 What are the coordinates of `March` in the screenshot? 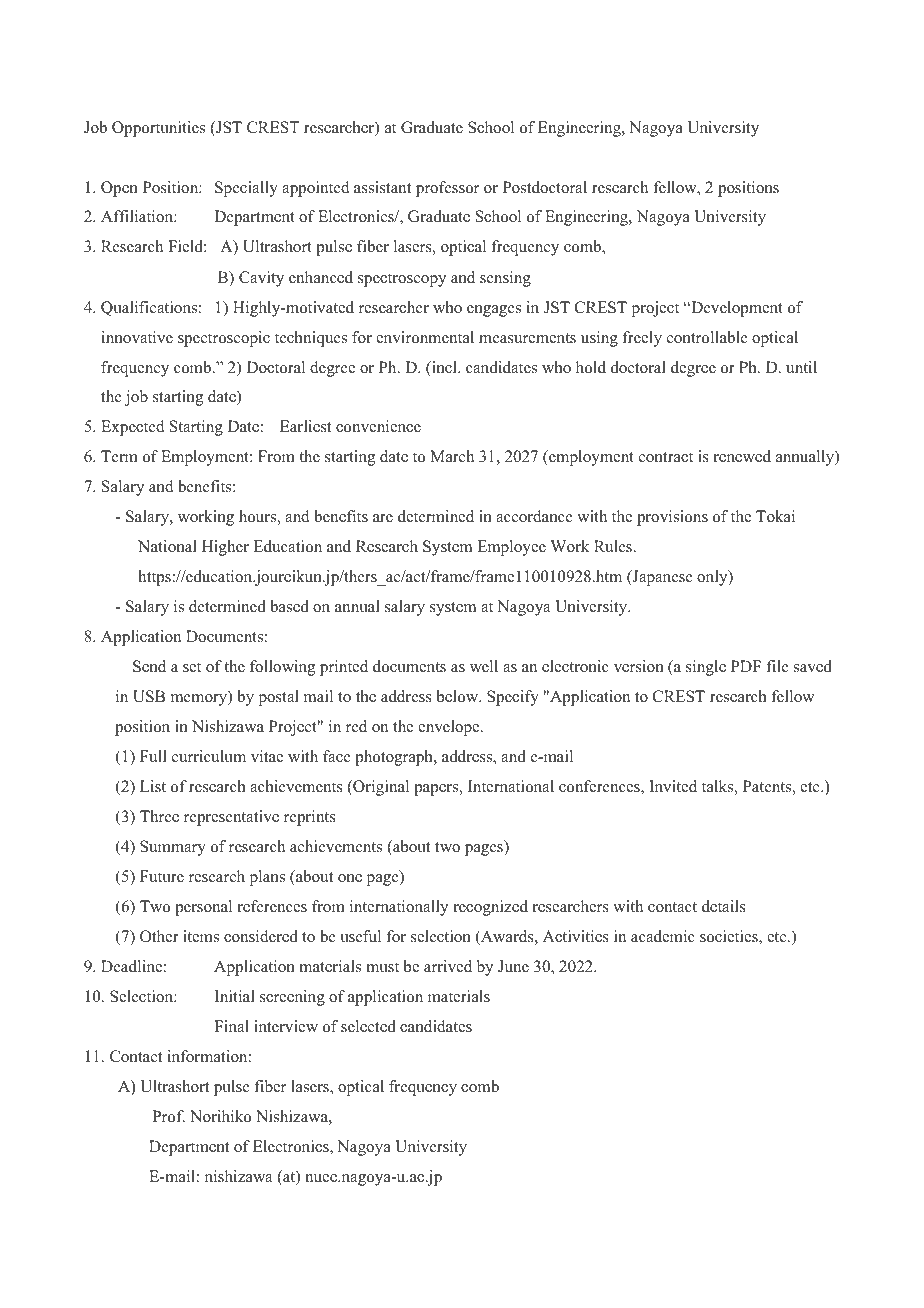 It's located at (452, 456).
